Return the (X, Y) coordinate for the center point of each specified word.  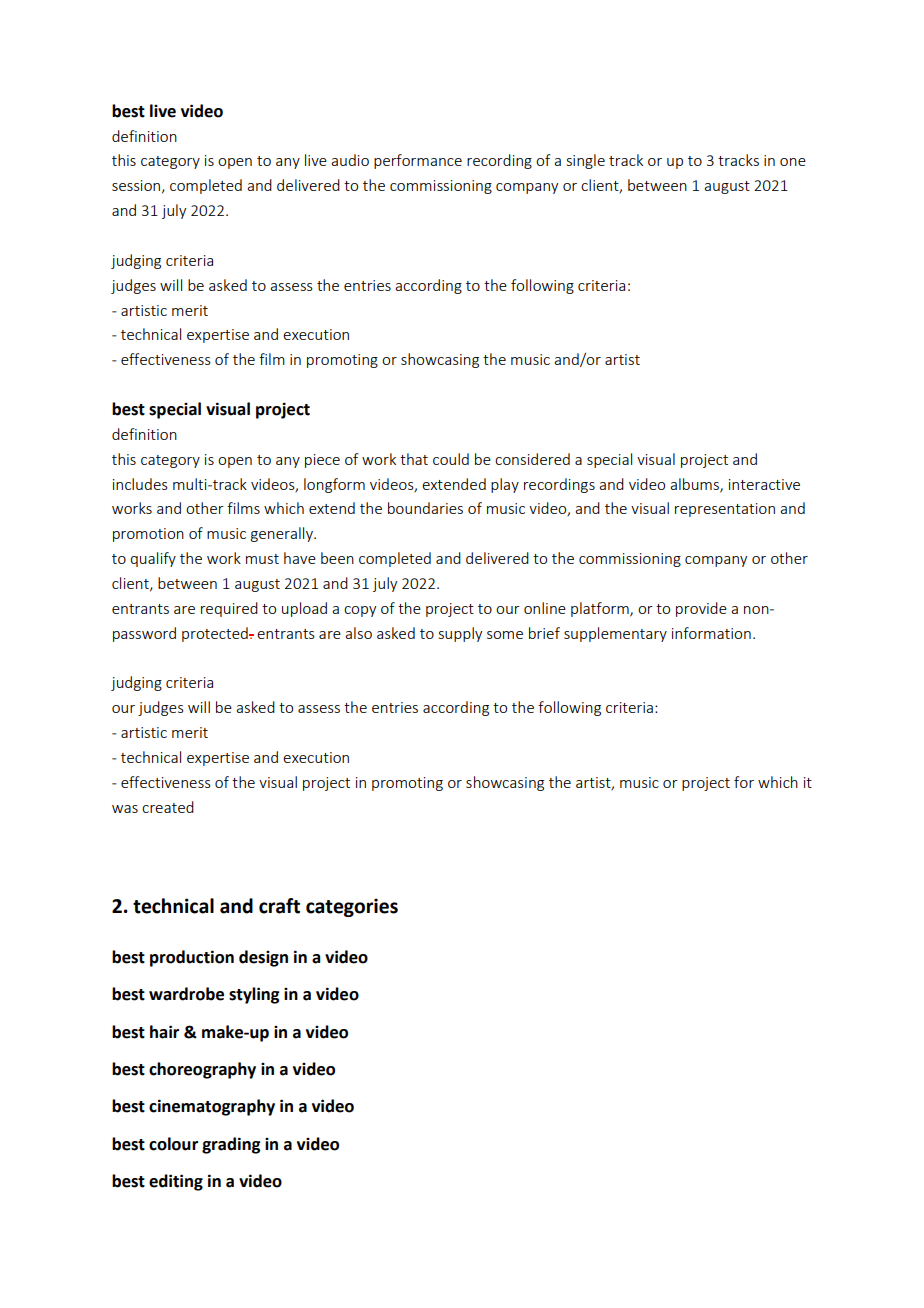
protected (216, 634)
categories (352, 907)
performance (418, 161)
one (793, 162)
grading (231, 1145)
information (711, 633)
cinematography (212, 1107)
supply (460, 634)
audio (350, 160)
